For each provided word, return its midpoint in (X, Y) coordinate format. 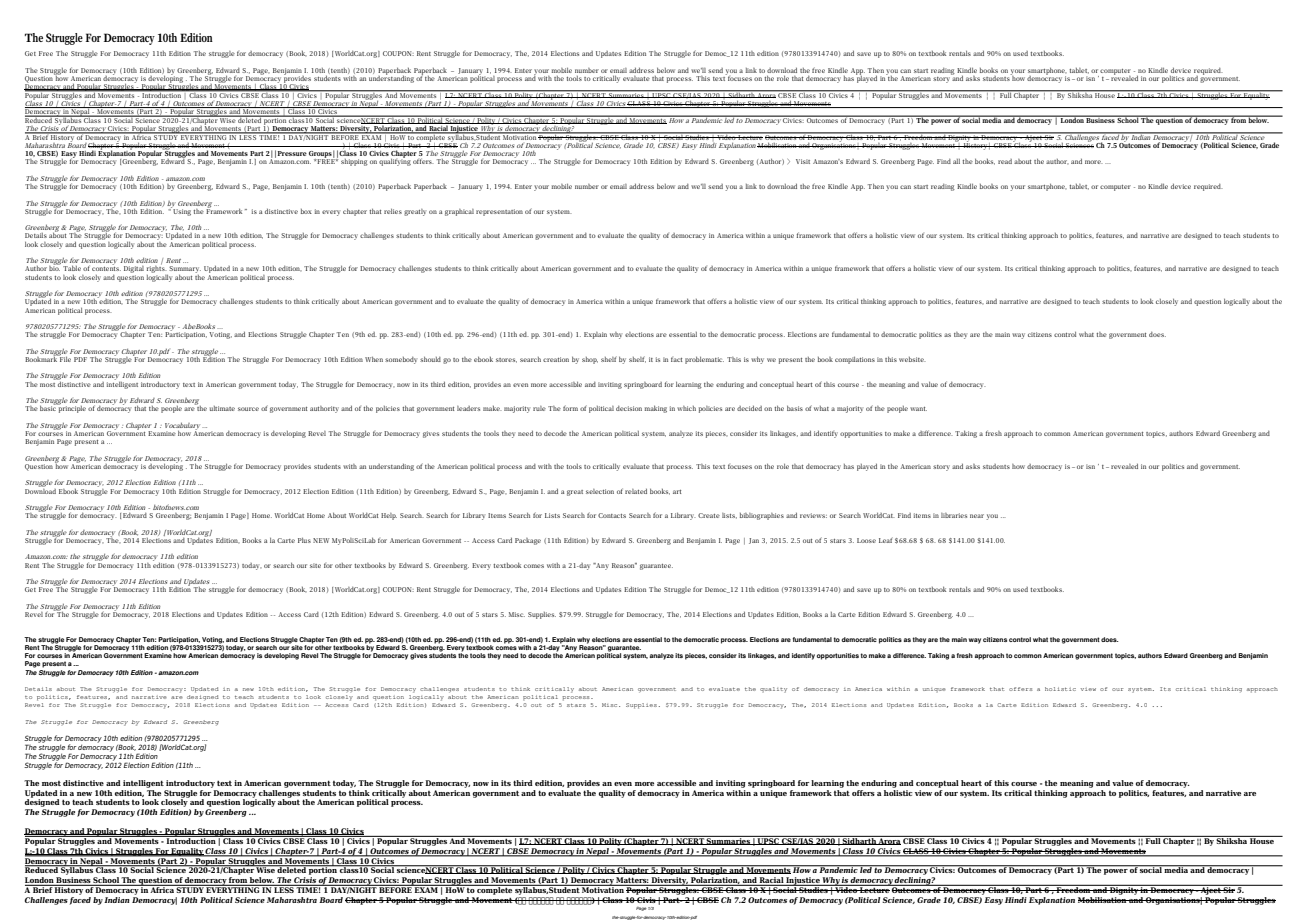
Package (528, 541)
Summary (185, 271)
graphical (459, 212)
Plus (304, 540)
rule (539, 408)
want (918, 409)
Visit (803, 161)
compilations (855, 360)
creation (556, 359)
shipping (354, 162)
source (248, 409)
